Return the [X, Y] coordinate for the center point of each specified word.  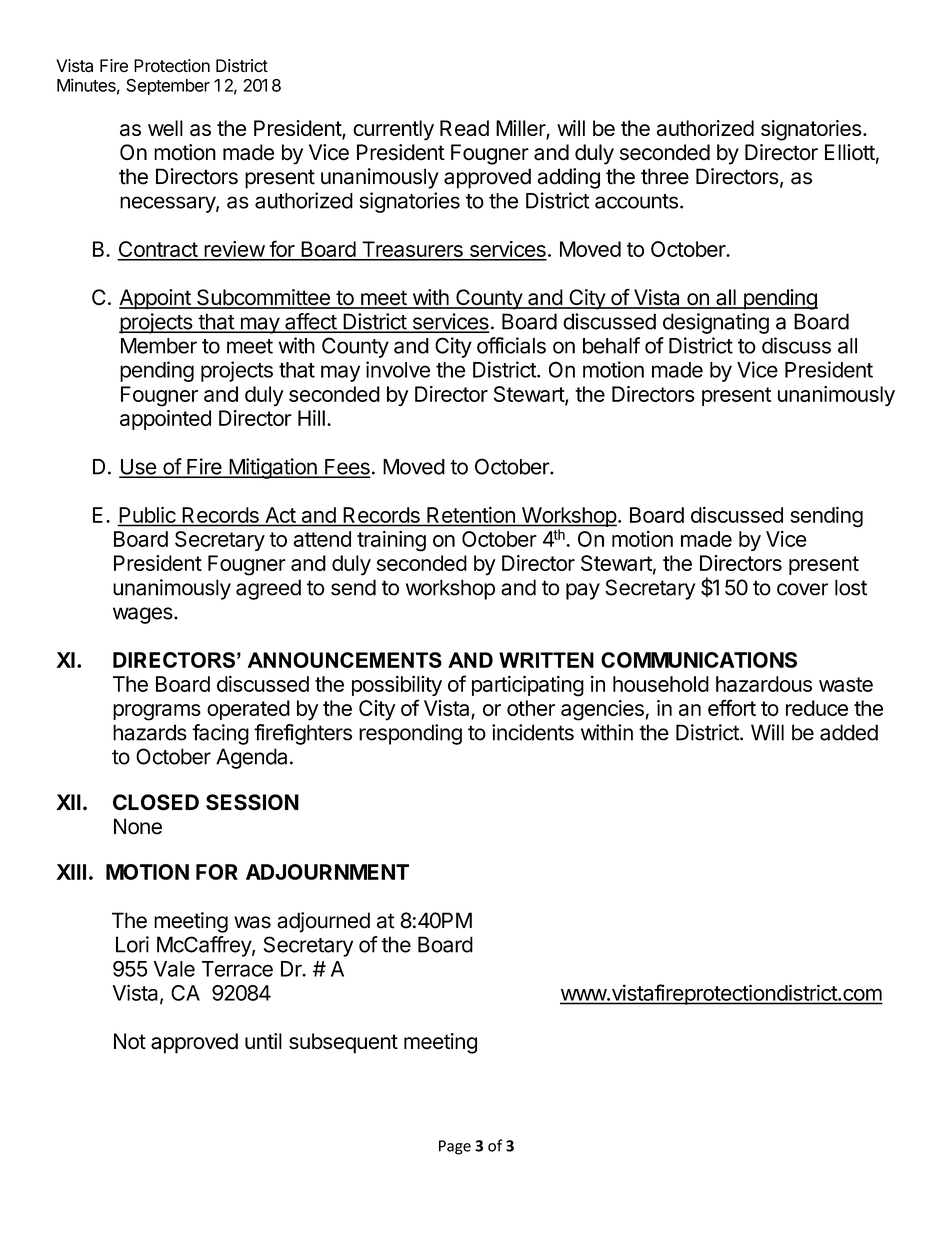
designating [716, 323]
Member [159, 346]
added [849, 732]
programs [157, 712]
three [665, 176]
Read [464, 128]
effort [732, 707]
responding [410, 734]
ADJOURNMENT [327, 872]
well [165, 128]
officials [511, 345]
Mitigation [273, 468]
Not [130, 1041]
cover [802, 589]
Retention [471, 515]
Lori [132, 944]
